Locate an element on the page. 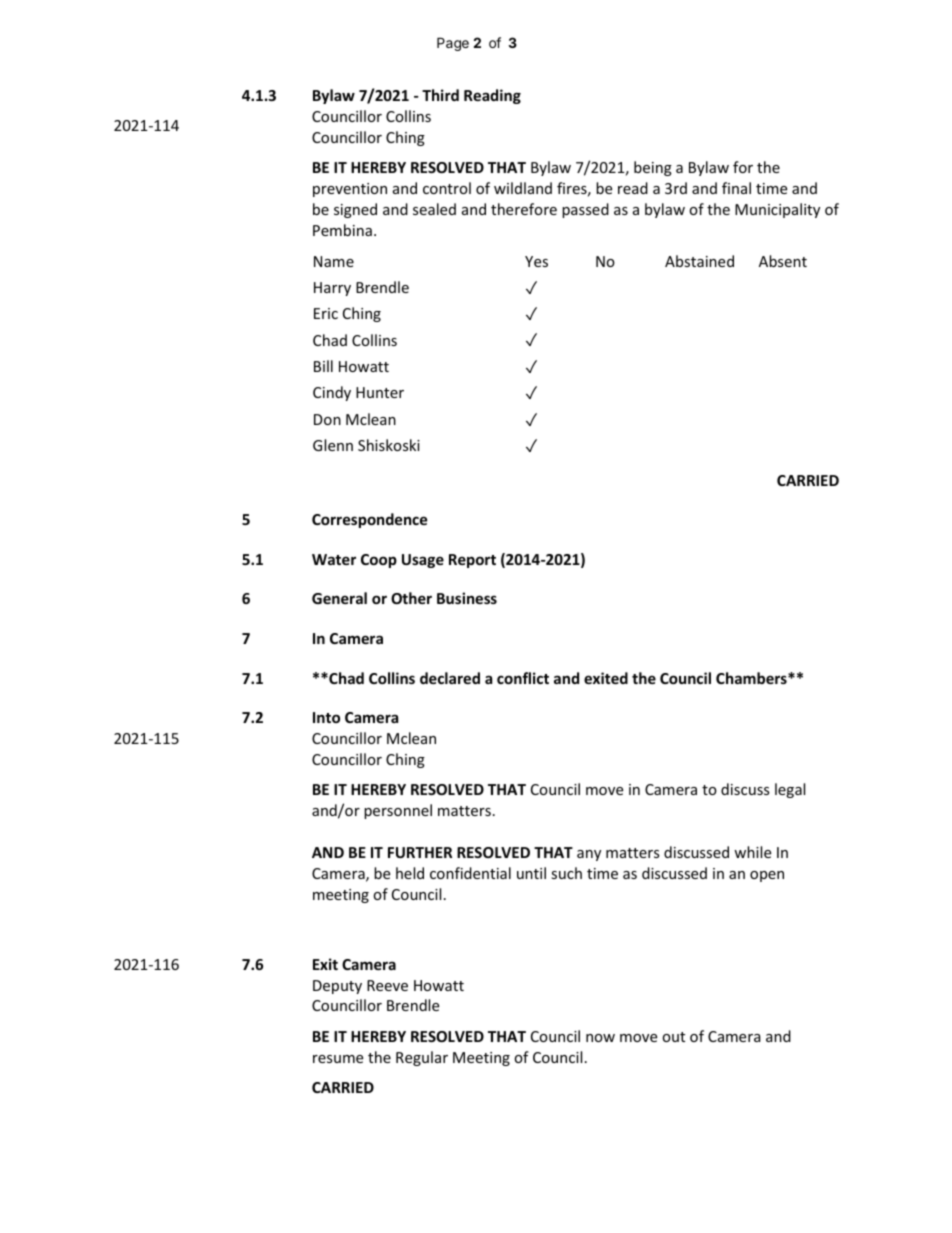 The width and height of the image is (952, 1233). legal is located at coordinates (790, 790).
